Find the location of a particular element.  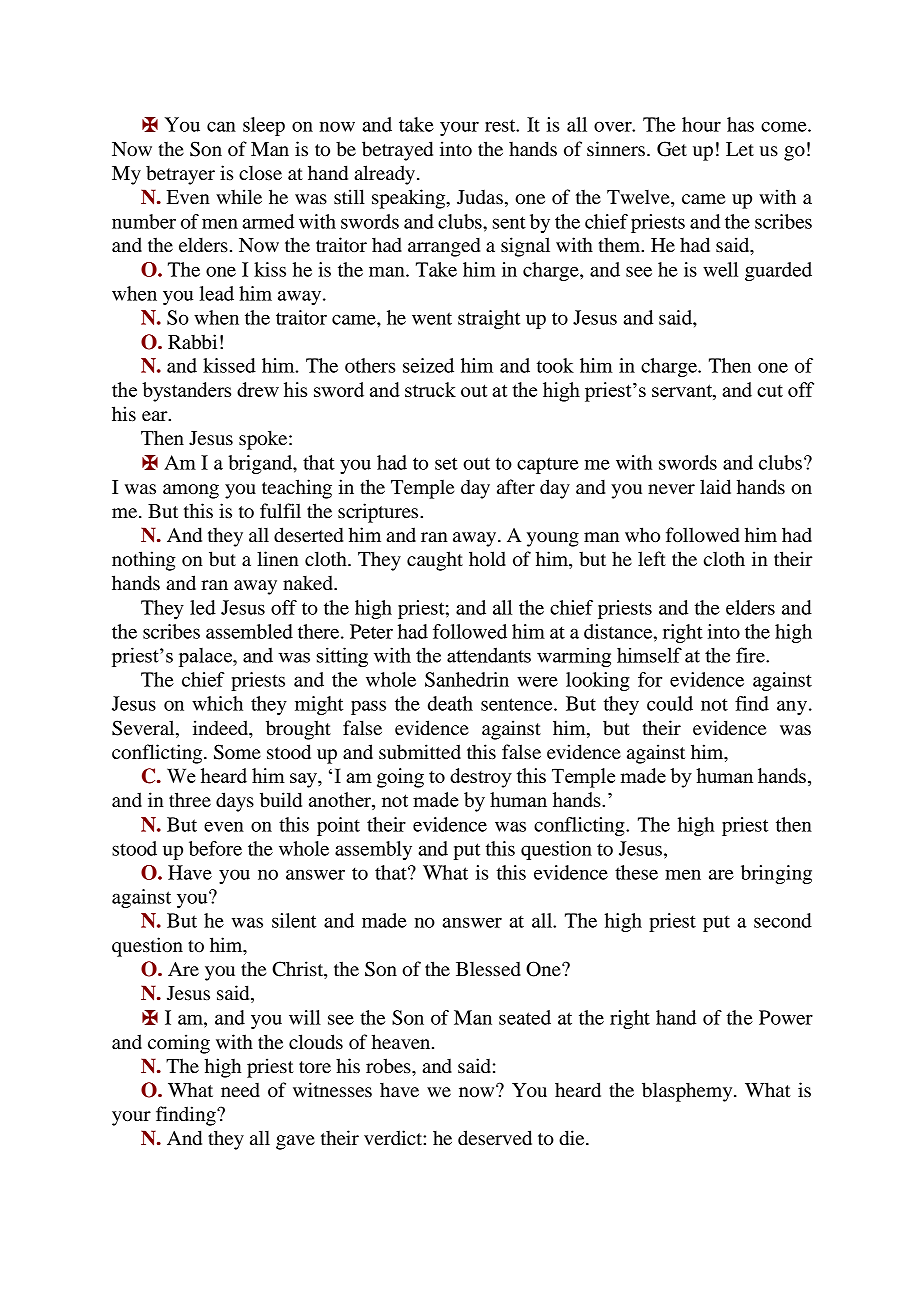

need is located at coordinates (240, 1090).
